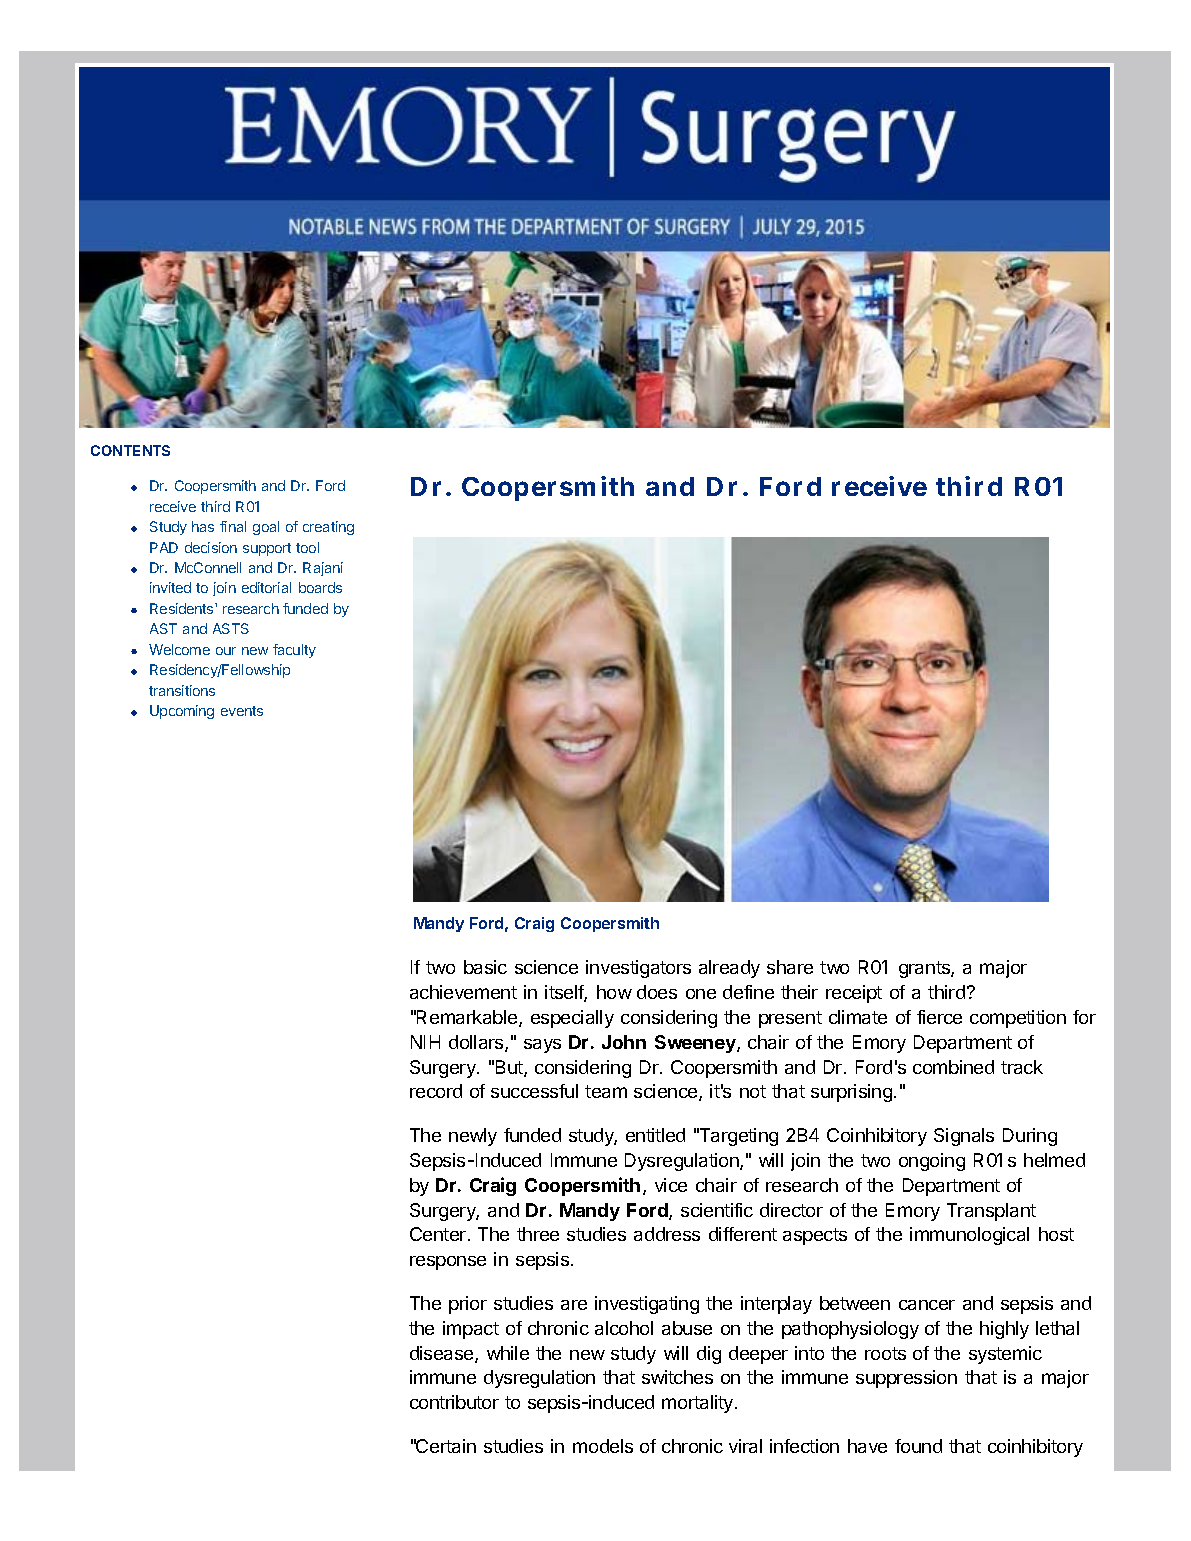 The width and height of the screenshot is (1191, 1541). Describe the element at coordinates (638, 969) in the screenshot. I see `investigators` at that location.
